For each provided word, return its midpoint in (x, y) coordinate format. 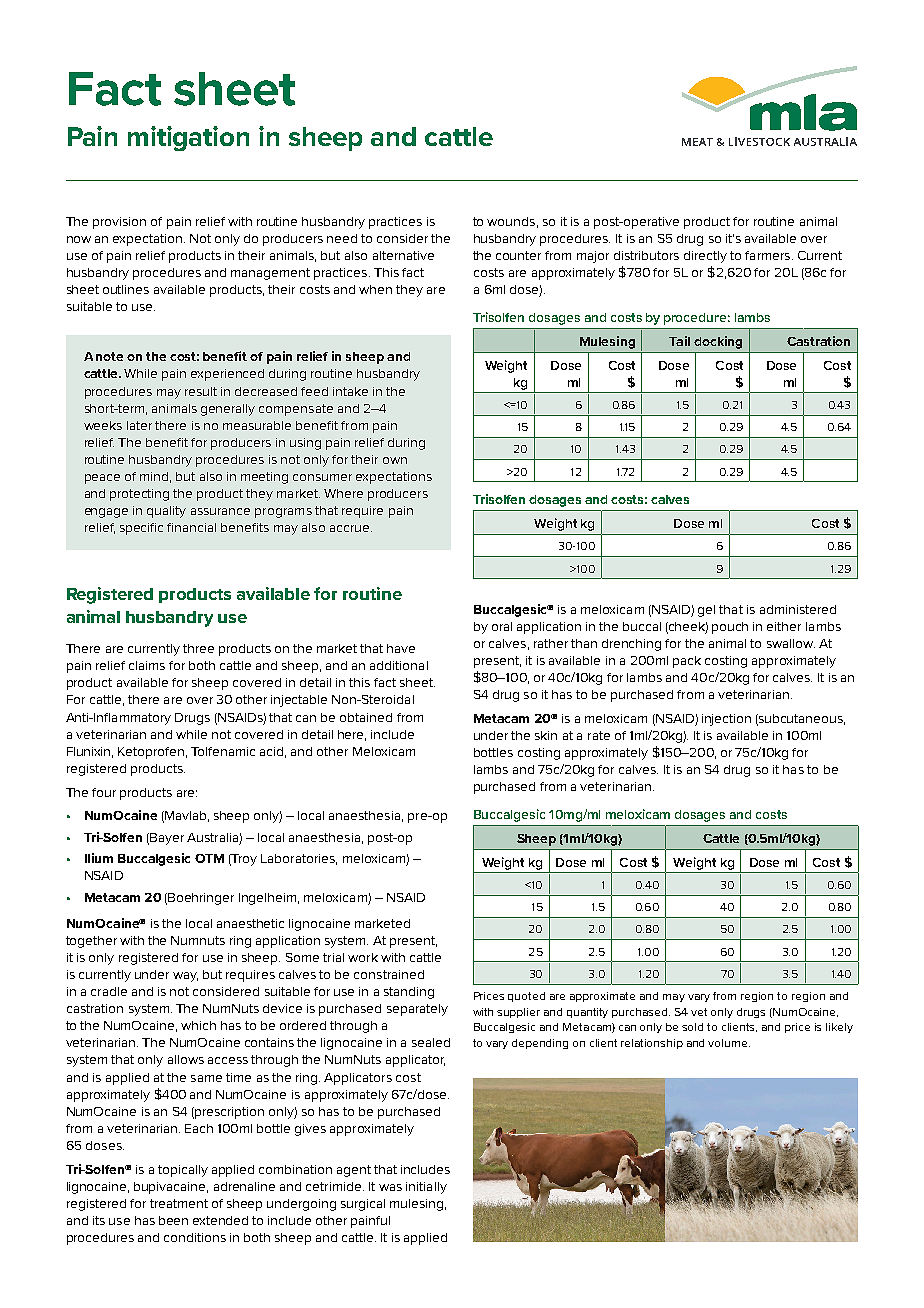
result (201, 391)
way (185, 977)
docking (718, 342)
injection (726, 720)
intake (350, 391)
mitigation (188, 138)
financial (191, 527)
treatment (179, 1203)
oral (502, 626)
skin (546, 735)
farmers (769, 255)
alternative (403, 255)
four (104, 792)
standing (409, 993)
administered (798, 609)
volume (729, 1043)
